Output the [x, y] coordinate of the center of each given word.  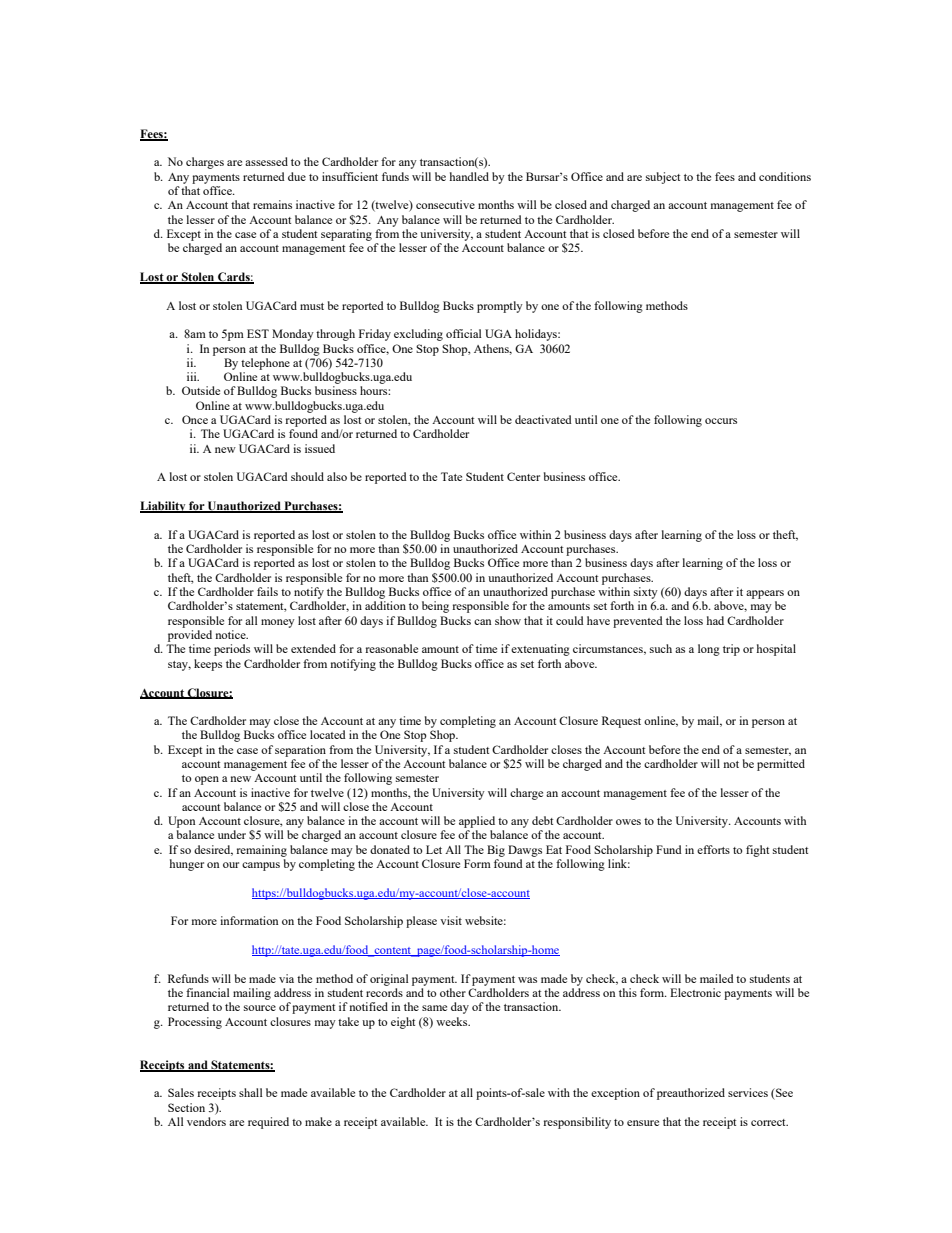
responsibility [577, 1123]
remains [272, 204]
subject [663, 178]
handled [469, 176]
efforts [713, 849]
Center [523, 476]
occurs [721, 421]
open [207, 780]
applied [477, 822]
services [748, 1092]
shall [251, 1092]
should [307, 476]
